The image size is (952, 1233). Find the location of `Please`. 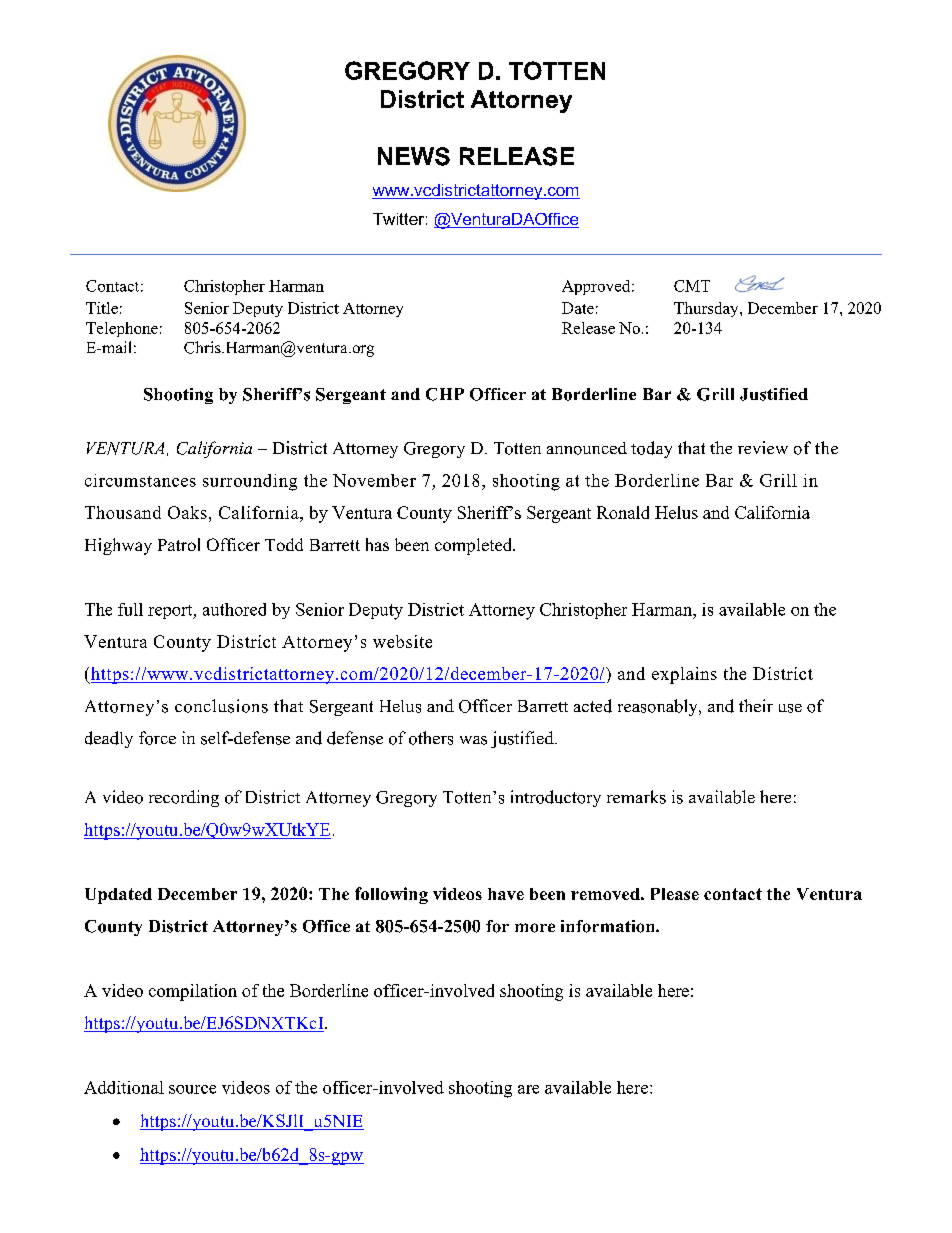

Please is located at coordinates (675, 894).
